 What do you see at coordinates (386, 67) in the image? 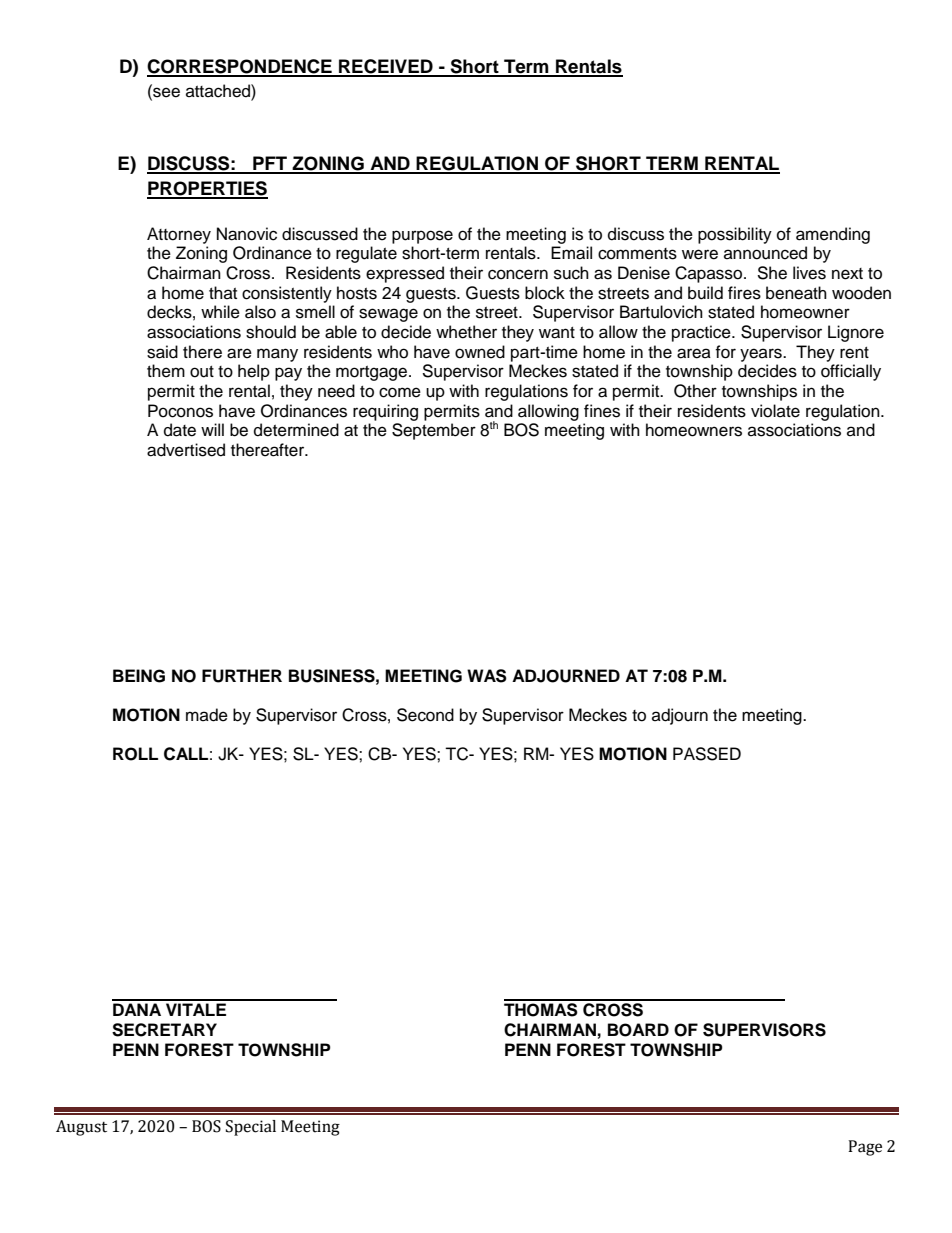
I see `RECEIVED` at bounding box center [386, 67].
